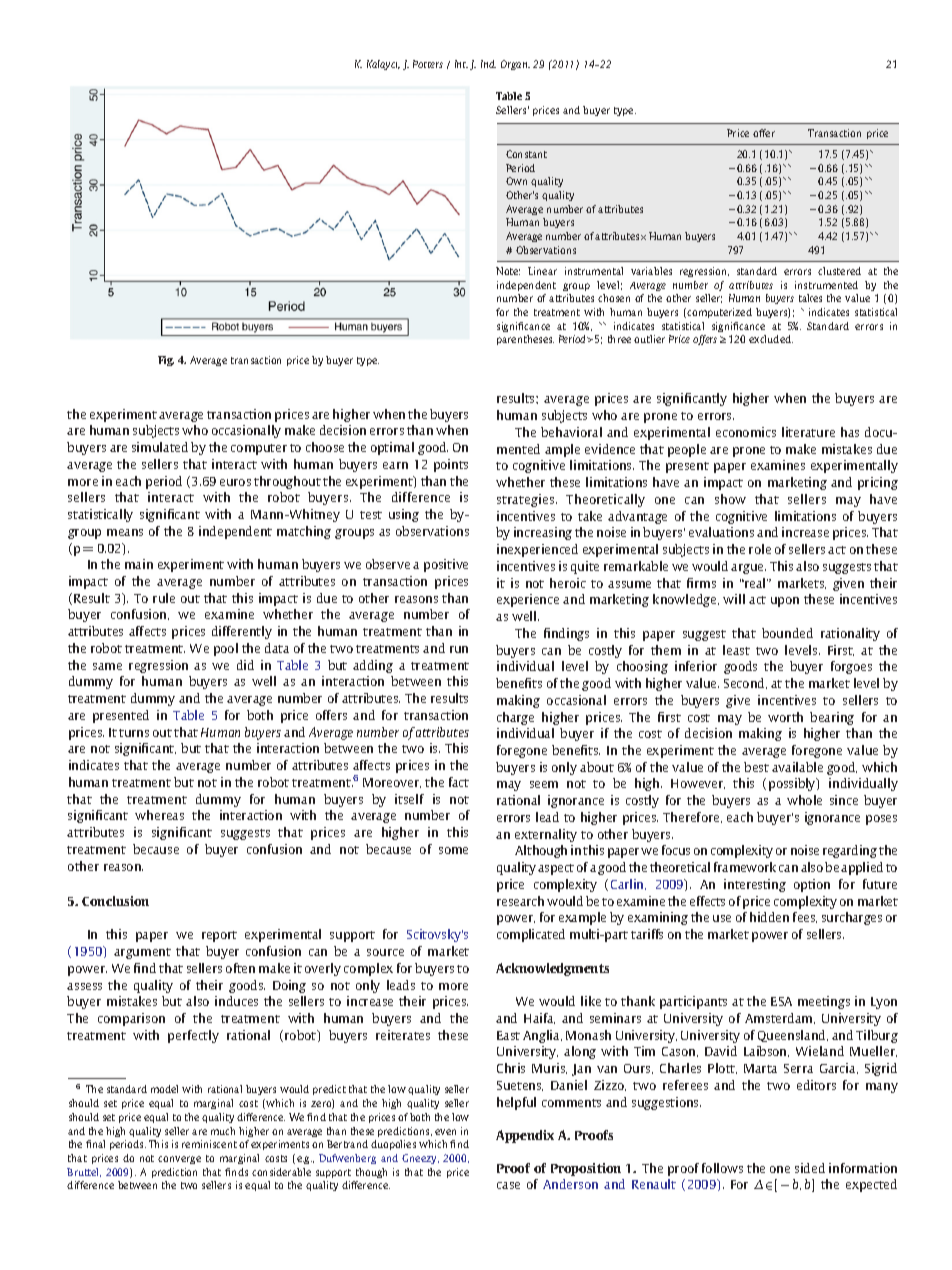 The width and height of the screenshot is (952, 1270). Describe the element at coordinates (459, 649) in the screenshot. I see `run` at that location.
